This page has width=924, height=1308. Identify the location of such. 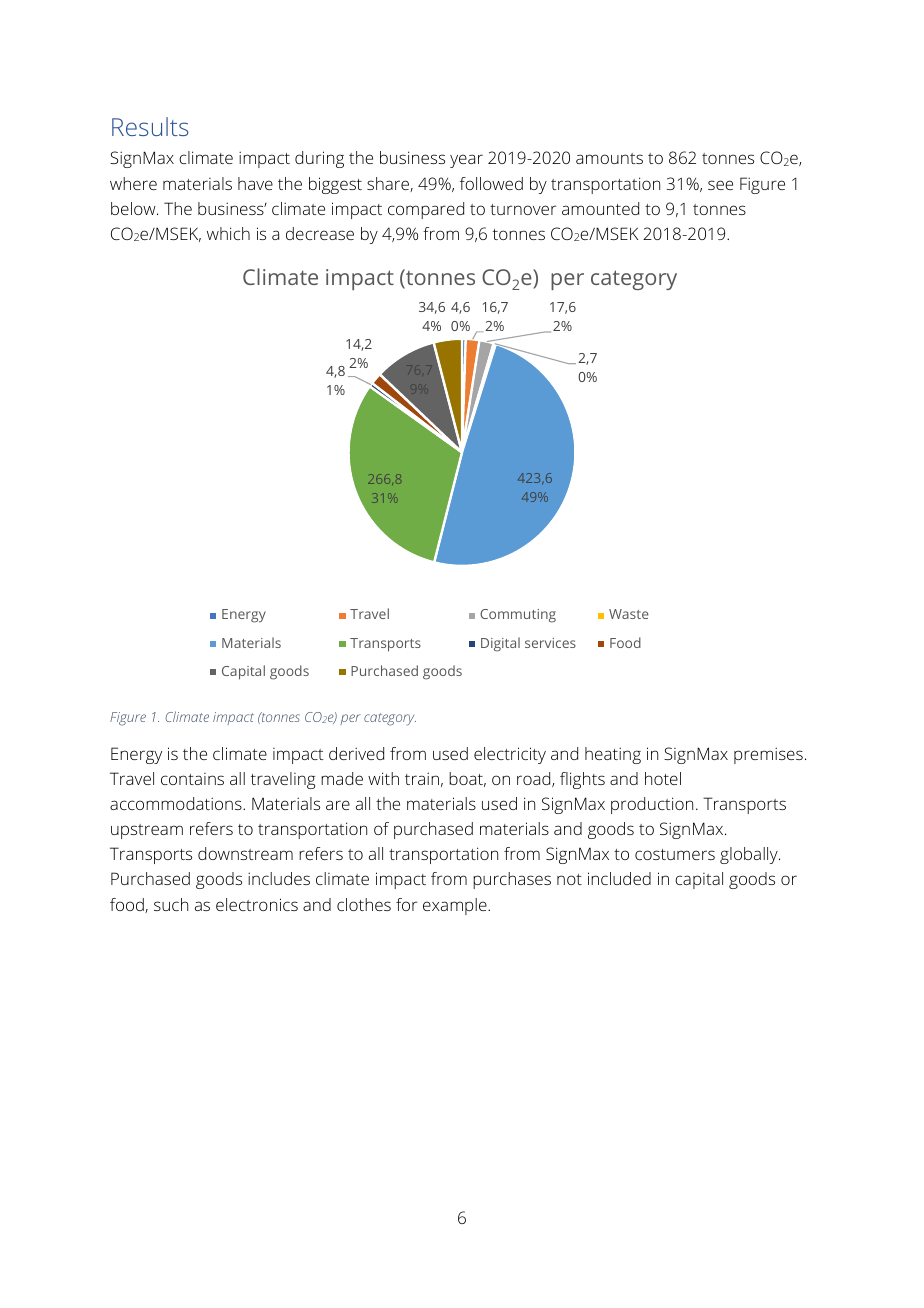
(171, 904).
